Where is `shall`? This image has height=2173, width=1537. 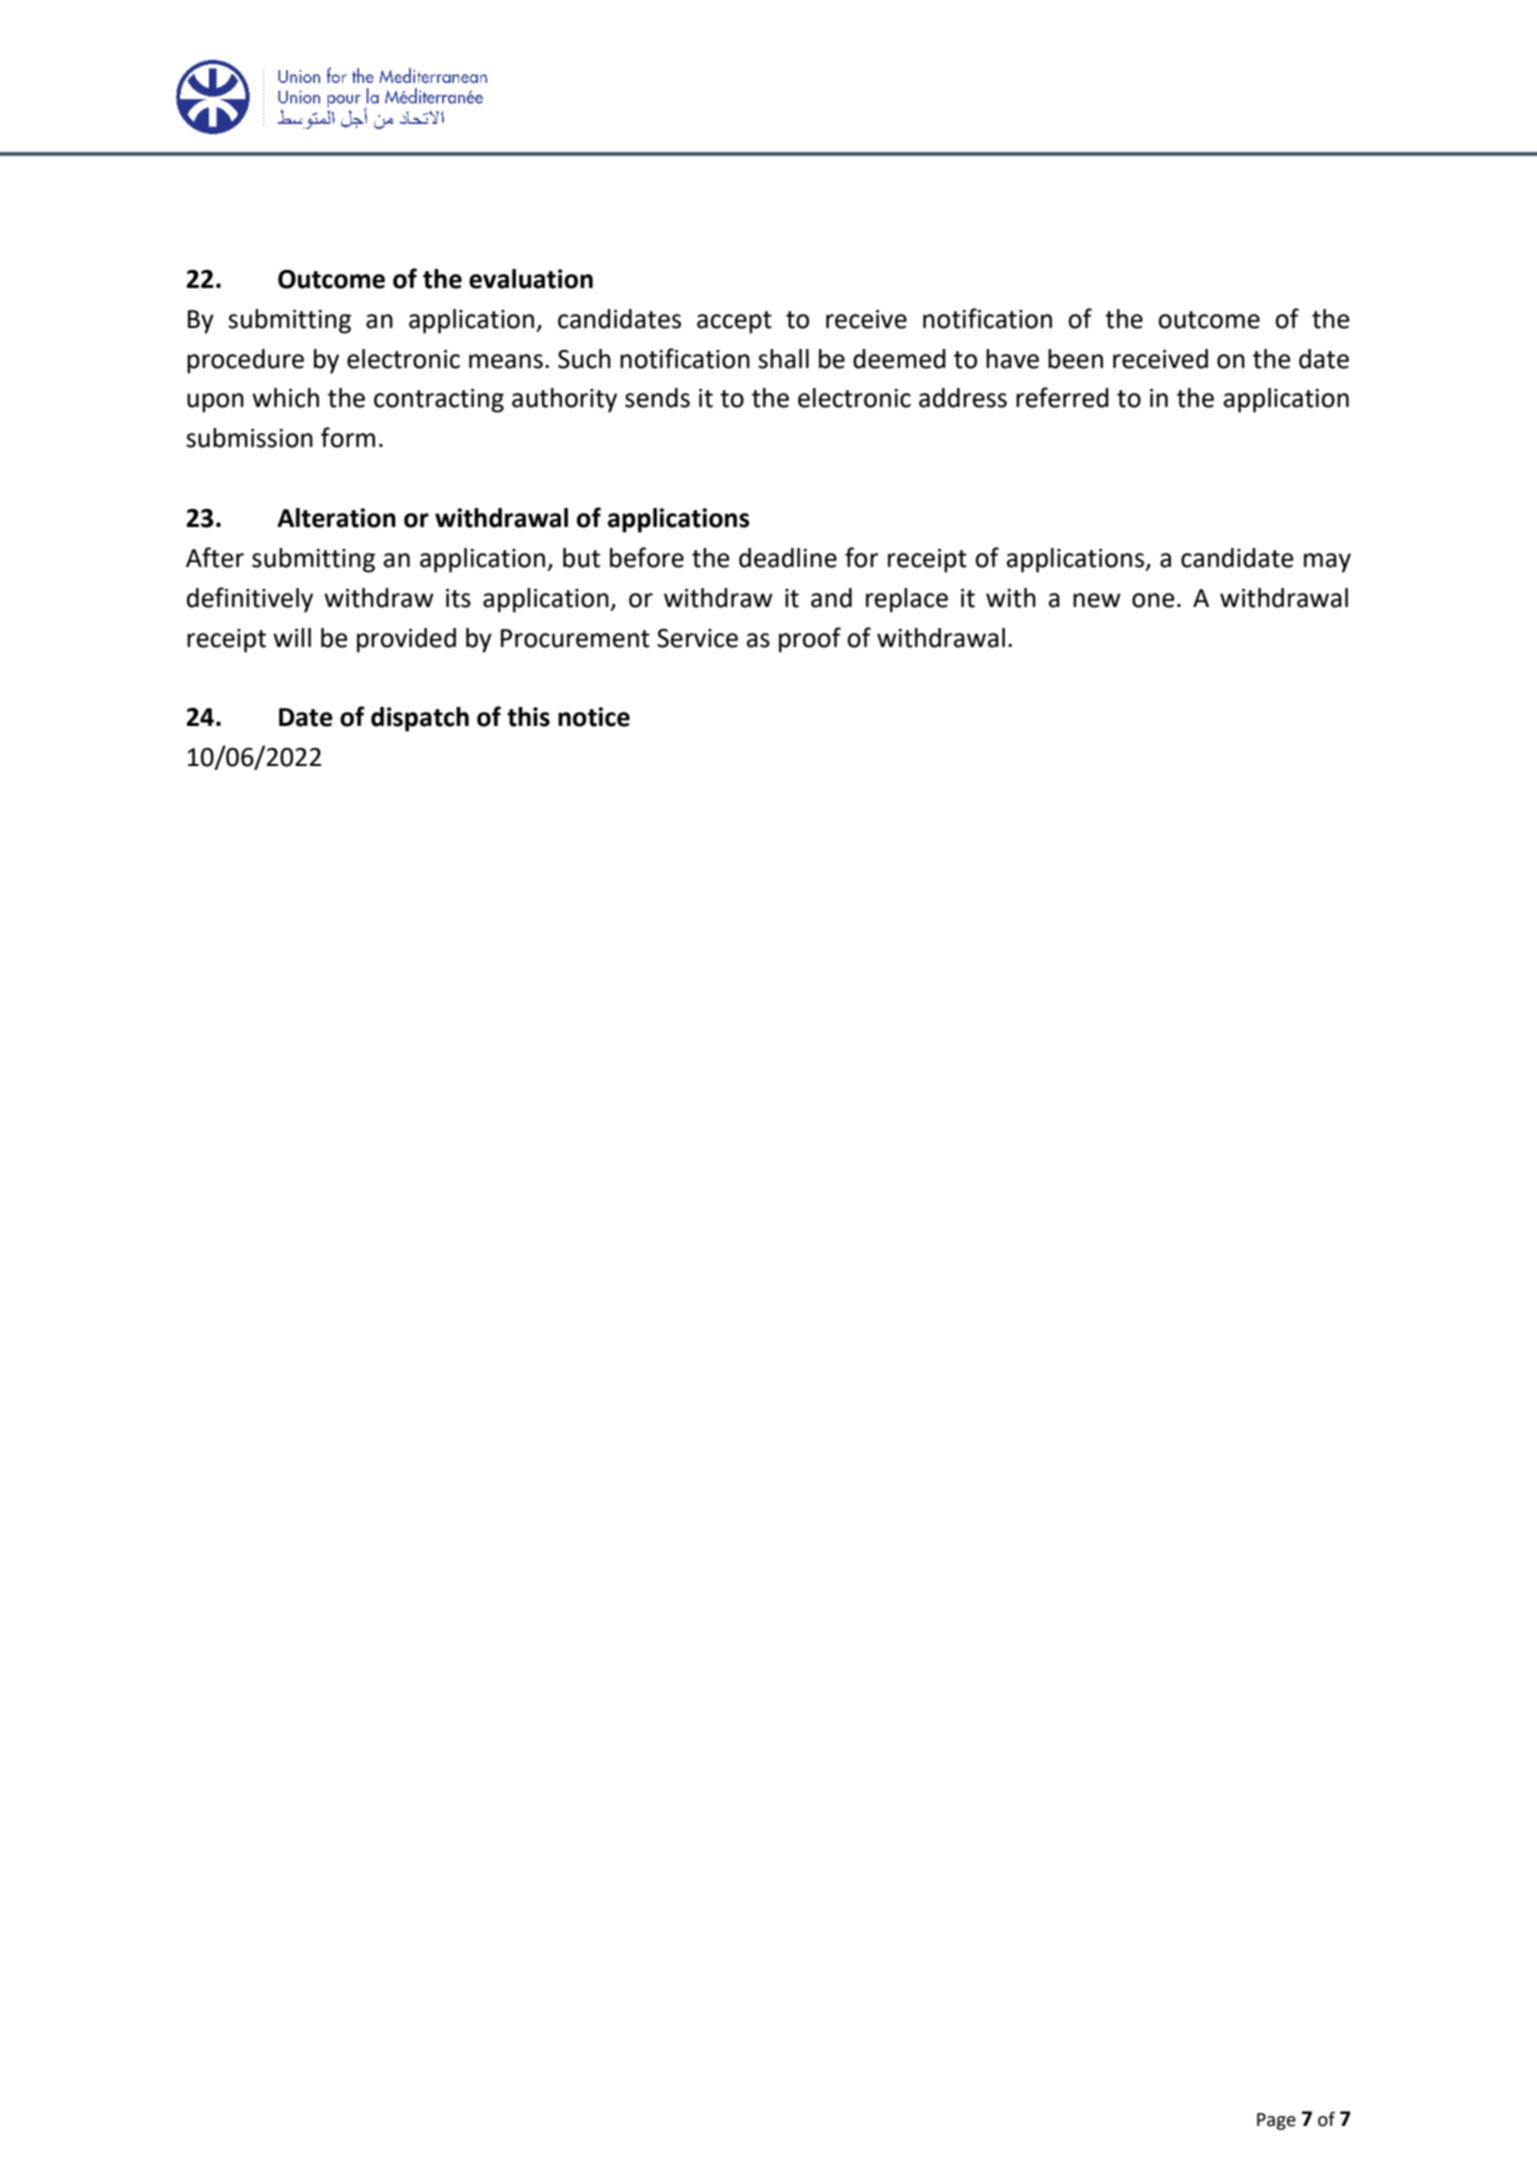 shall is located at coordinates (783, 359).
